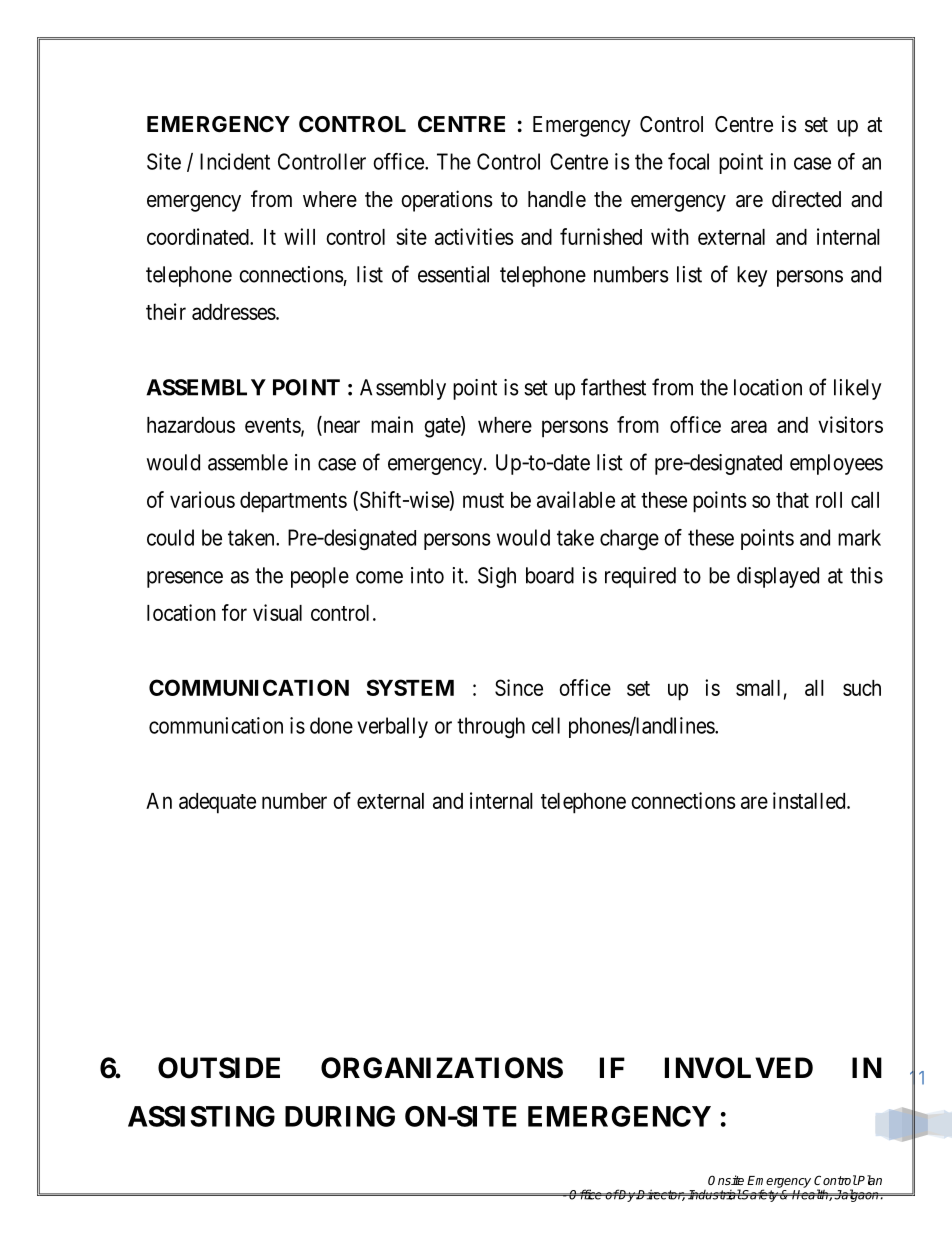  I want to click on Incident, so click(235, 161).
